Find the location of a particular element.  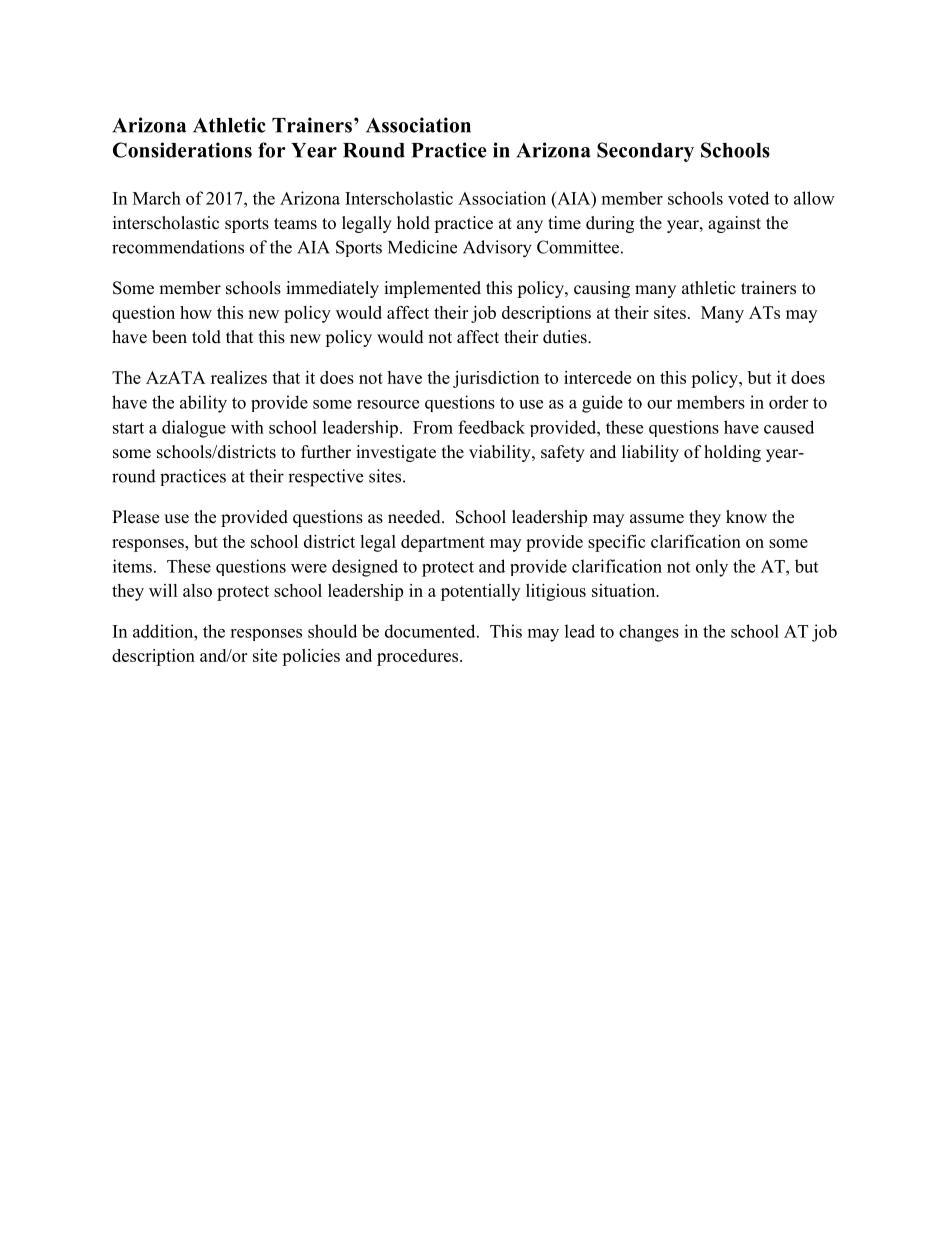

Considerations is located at coordinates (182, 150).
